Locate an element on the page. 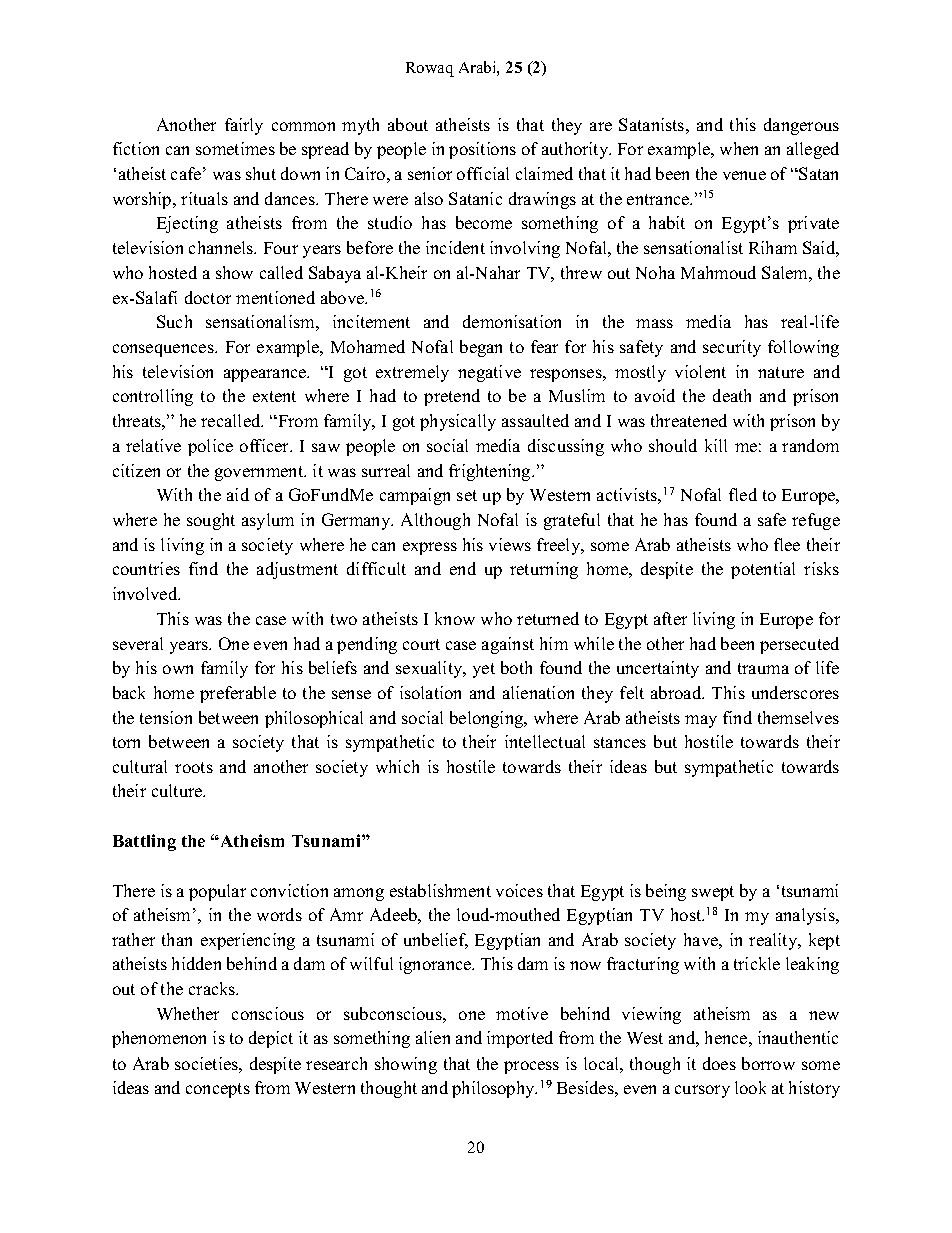 The width and height of the image is (952, 1233). when is located at coordinates (739, 148).
